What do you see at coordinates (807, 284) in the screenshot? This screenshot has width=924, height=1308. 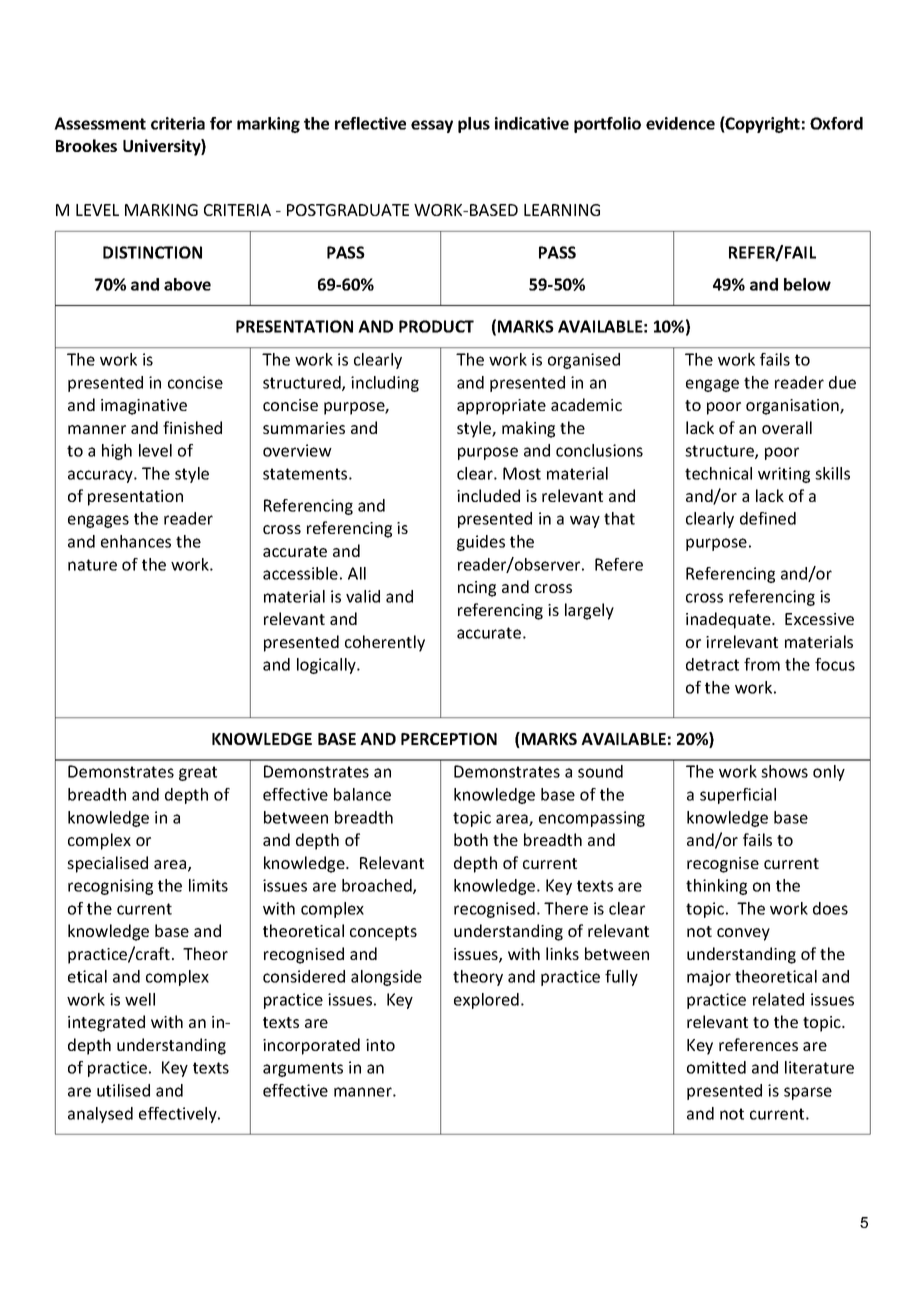 I see `below` at bounding box center [807, 284].
